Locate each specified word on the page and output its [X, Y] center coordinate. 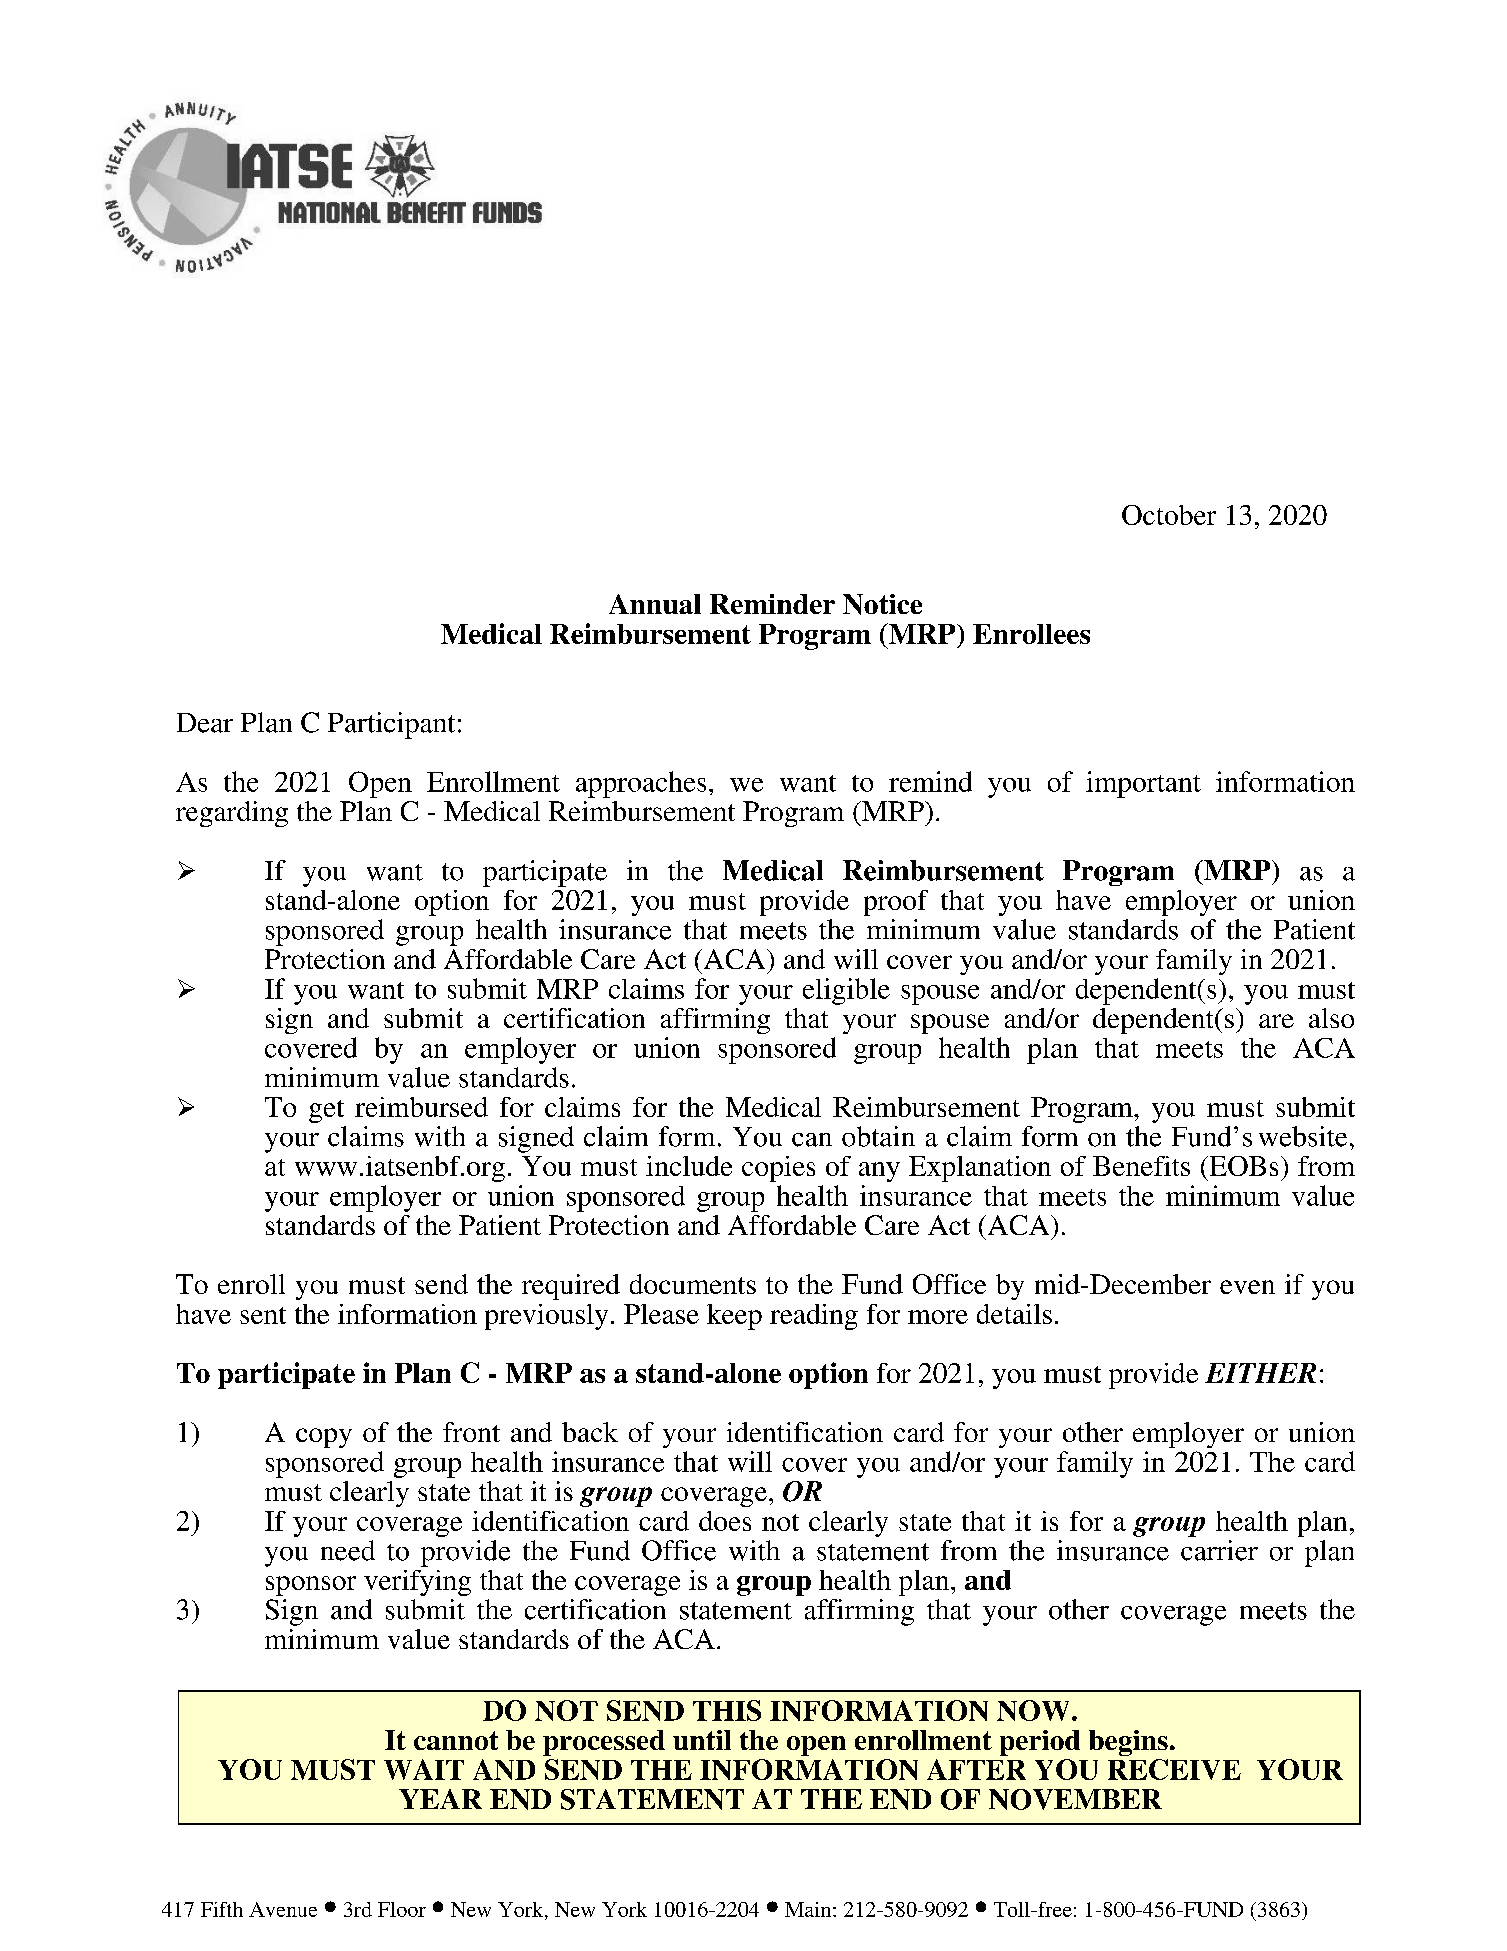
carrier [1219, 1550]
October [1169, 515]
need [348, 1550]
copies [778, 1169]
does [725, 1521]
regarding [232, 814]
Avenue [283, 1909]
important [1143, 784]
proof [896, 903]
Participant [391, 725]
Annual [655, 604]
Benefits [1141, 1166]
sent [263, 1315]
